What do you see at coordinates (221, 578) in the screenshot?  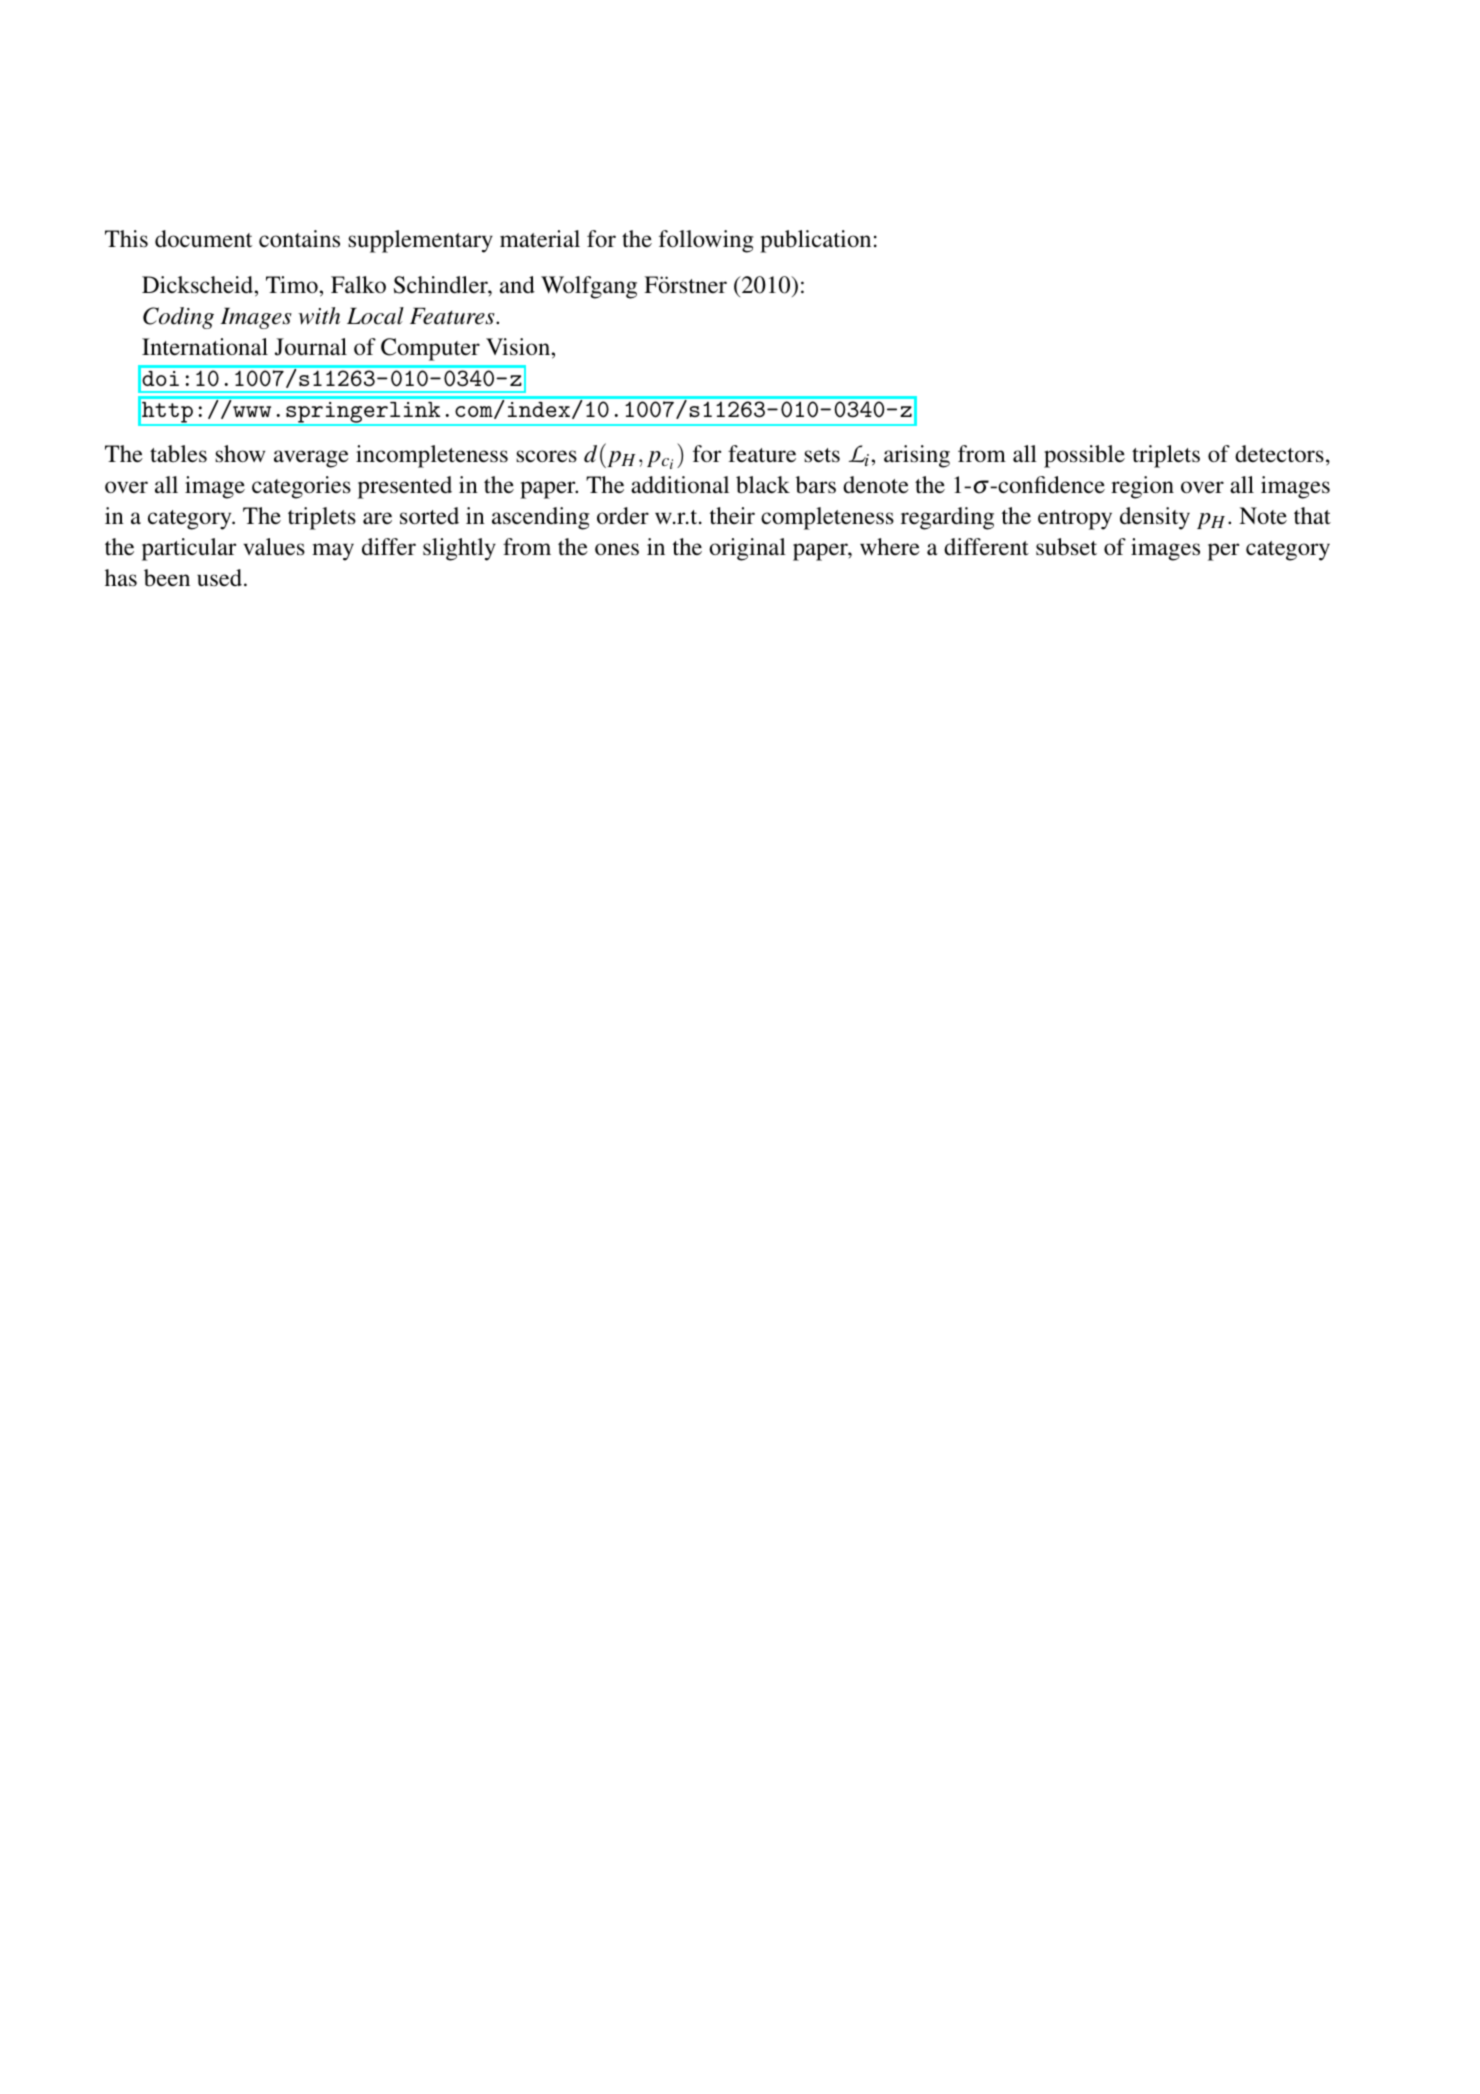 I see `used` at bounding box center [221, 578].
